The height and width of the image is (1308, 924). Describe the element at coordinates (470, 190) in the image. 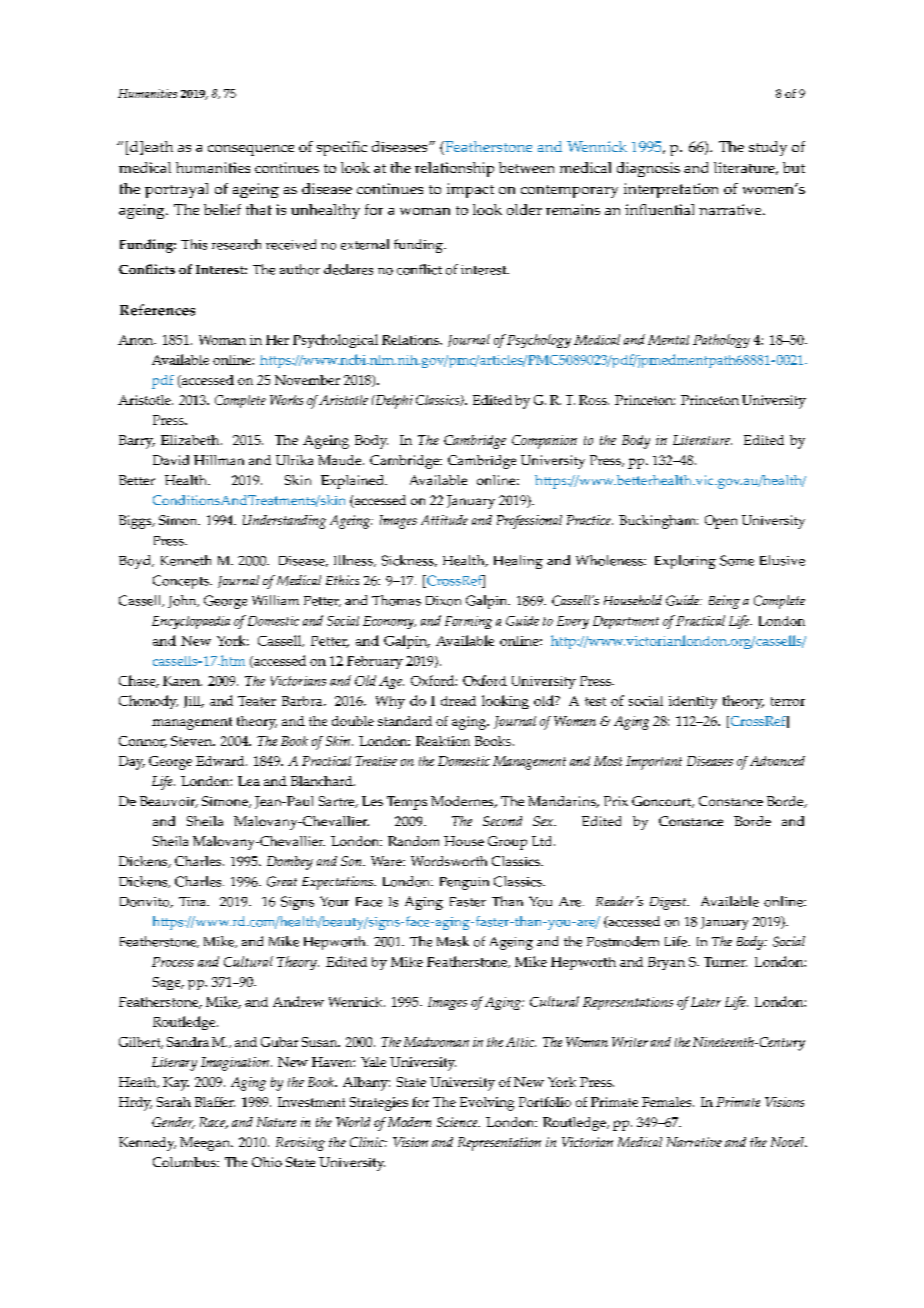

I see `impact` at that location.
